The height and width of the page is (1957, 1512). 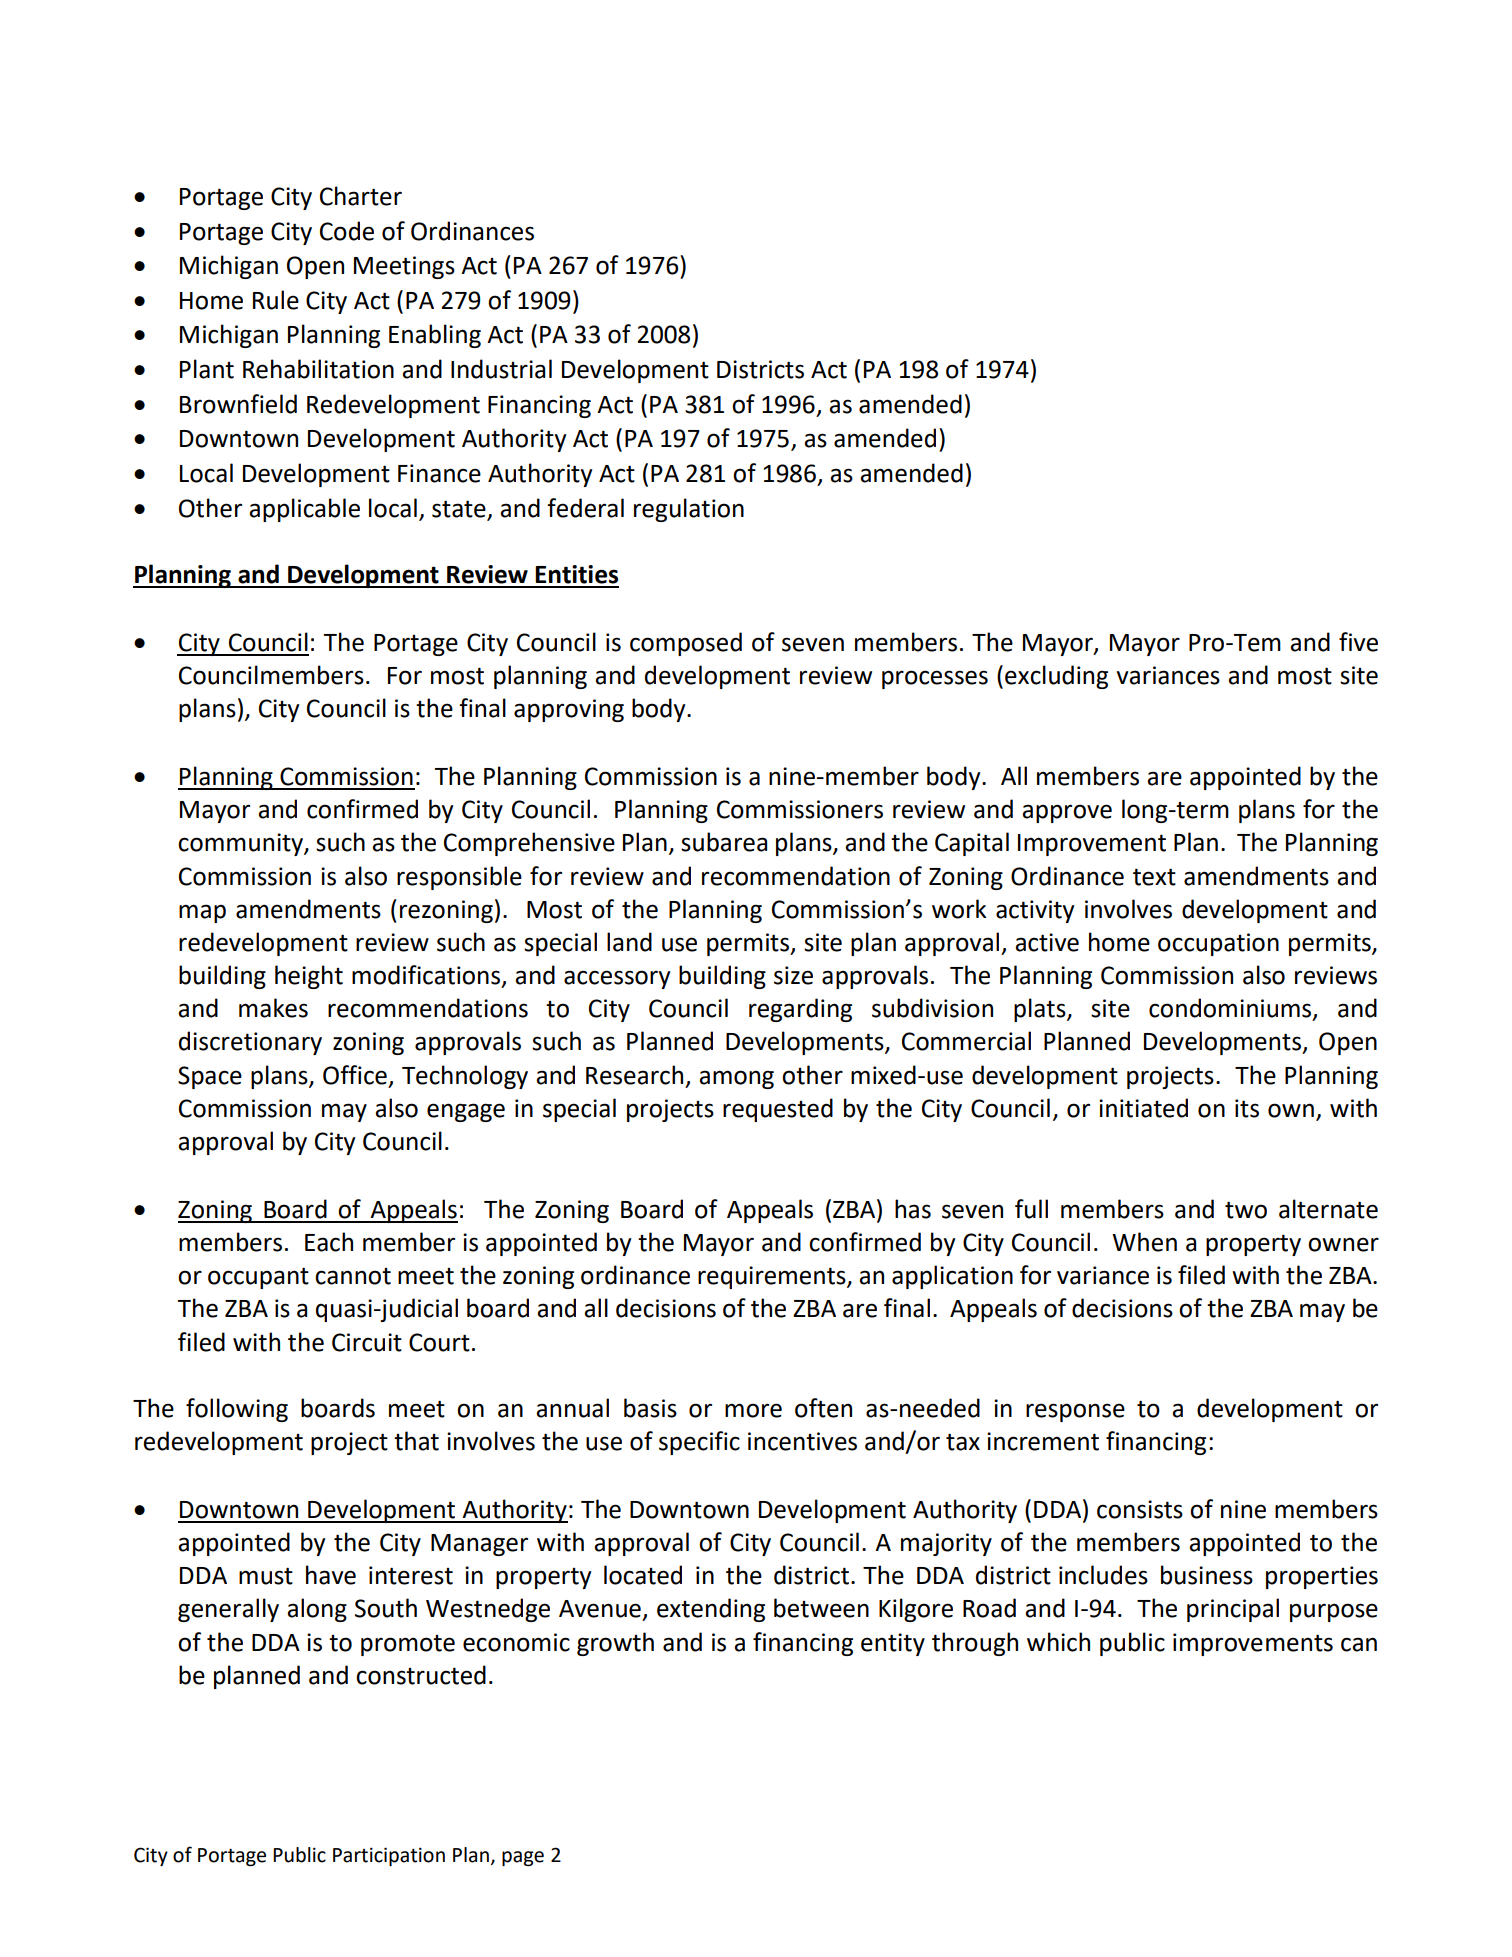 What do you see at coordinates (355, 1075) in the page?
I see `Office` at bounding box center [355, 1075].
